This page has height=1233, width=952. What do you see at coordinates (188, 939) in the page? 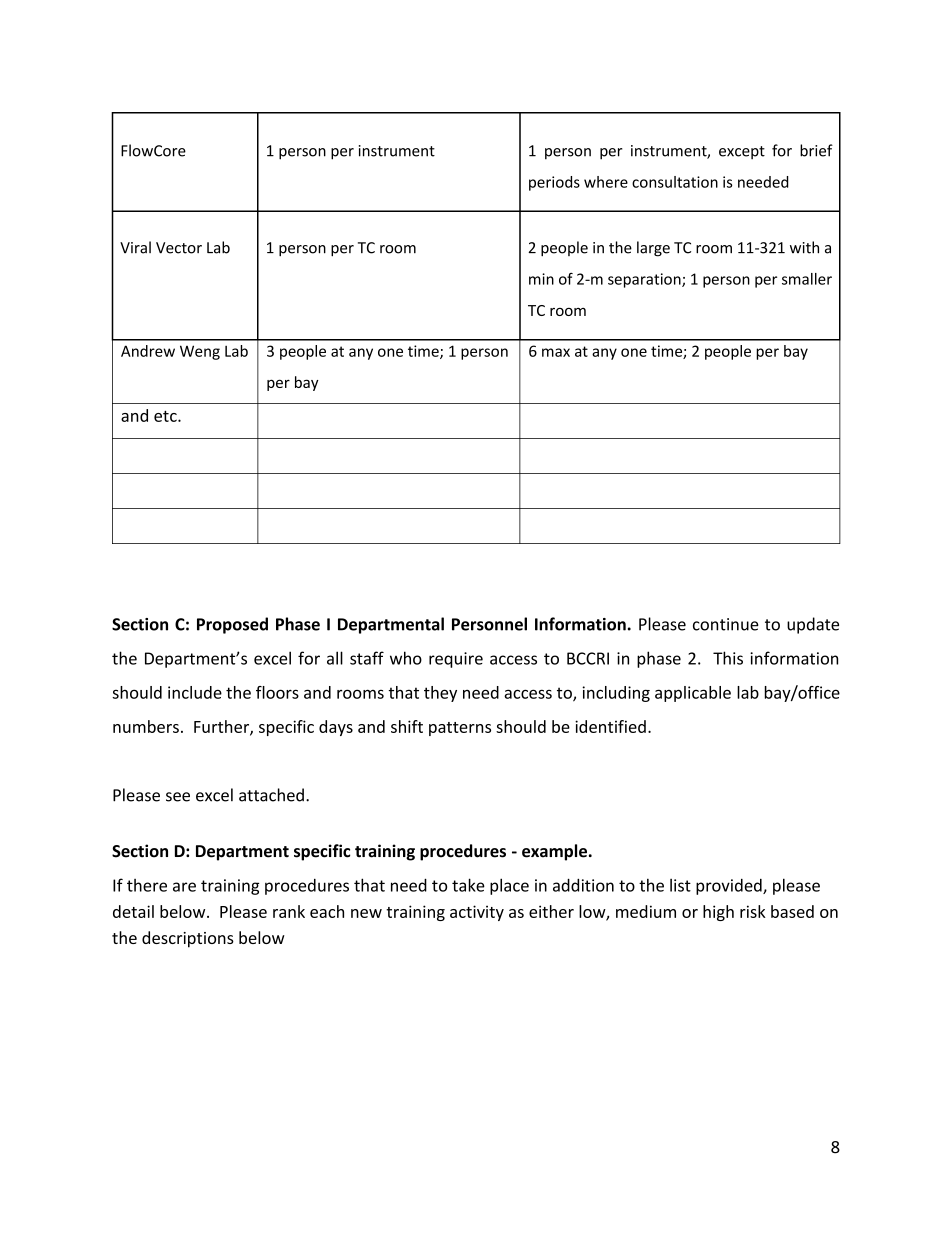
I see `descriptions` at bounding box center [188, 939].
